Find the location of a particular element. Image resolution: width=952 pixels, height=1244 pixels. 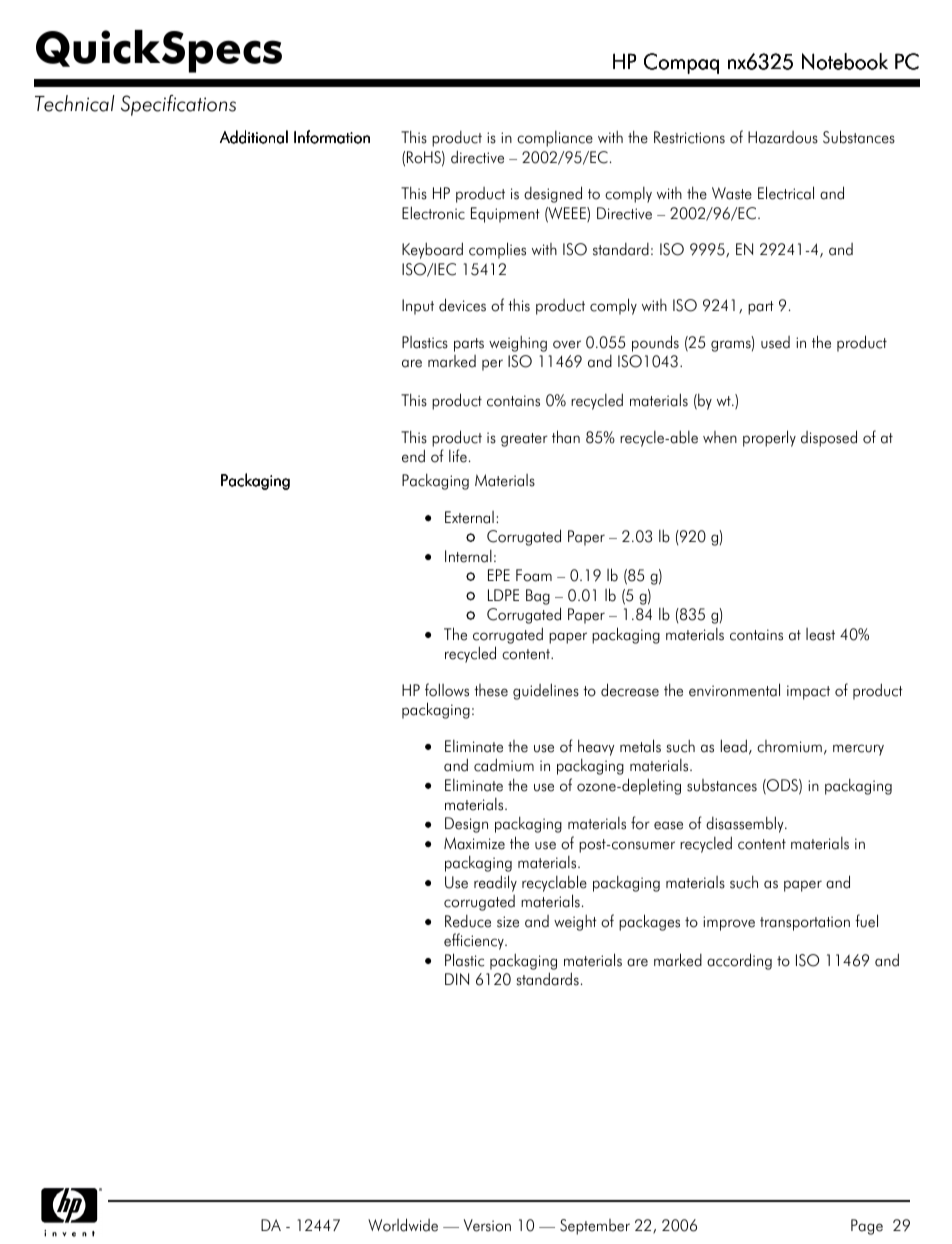

Hazardous is located at coordinates (783, 137).
